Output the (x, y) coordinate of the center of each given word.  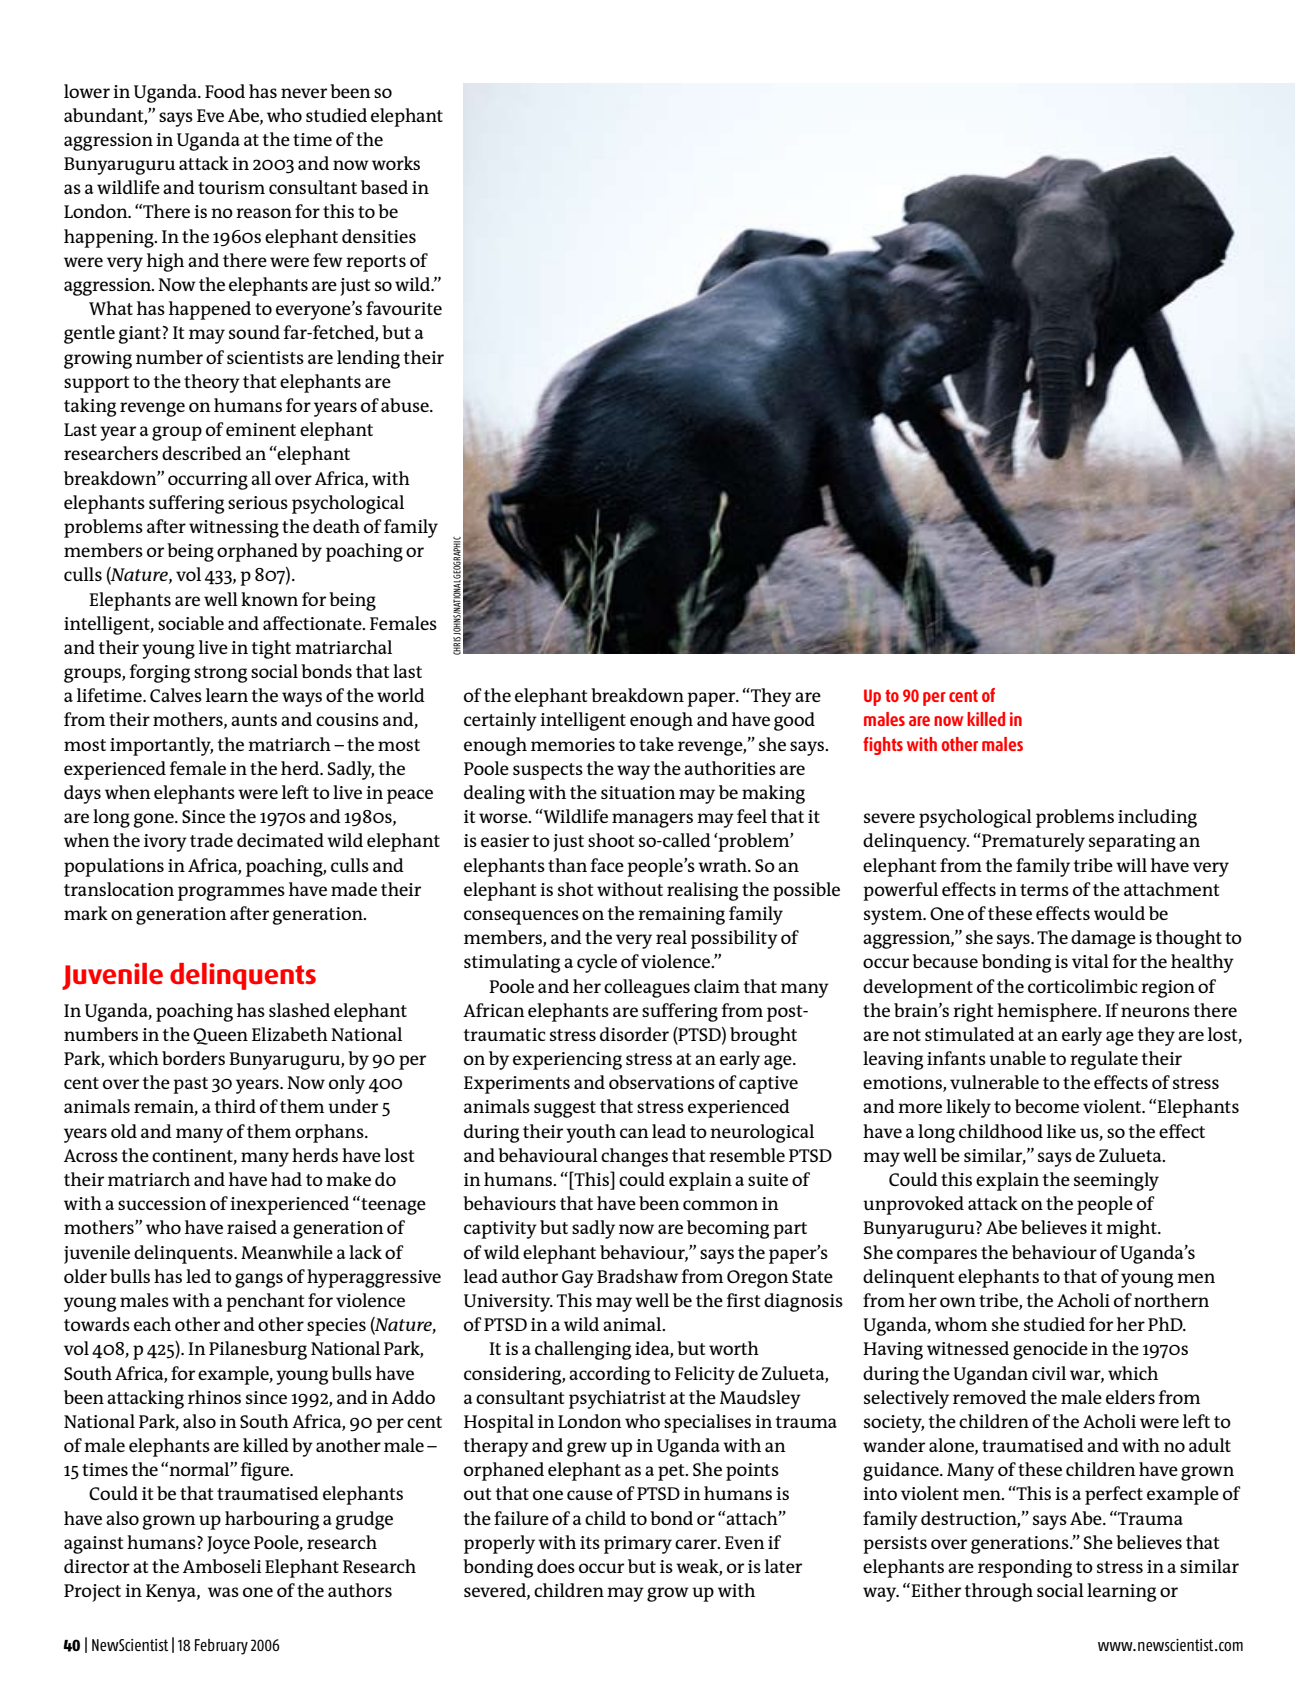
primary (638, 1545)
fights (883, 746)
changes (634, 1157)
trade (211, 840)
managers (652, 820)
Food (225, 91)
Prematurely (1032, 842)
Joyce (228, 1545)
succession (162, 1203)
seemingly (1116, 1181)
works (396, 163)
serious (258, 502)
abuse (406, 405)
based (384, 187)
